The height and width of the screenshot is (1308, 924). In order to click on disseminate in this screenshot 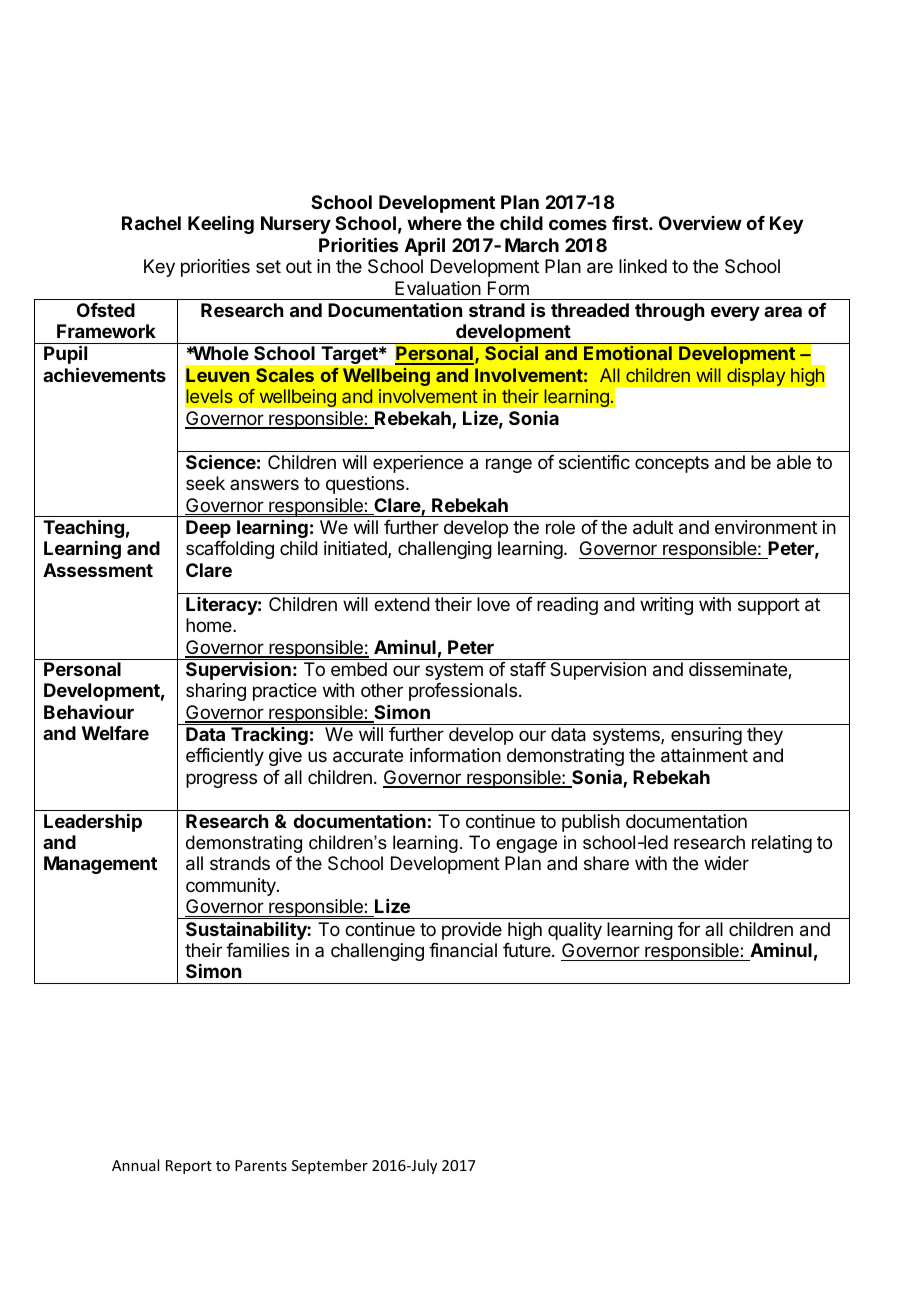, I will do `click(739, 670)`.
